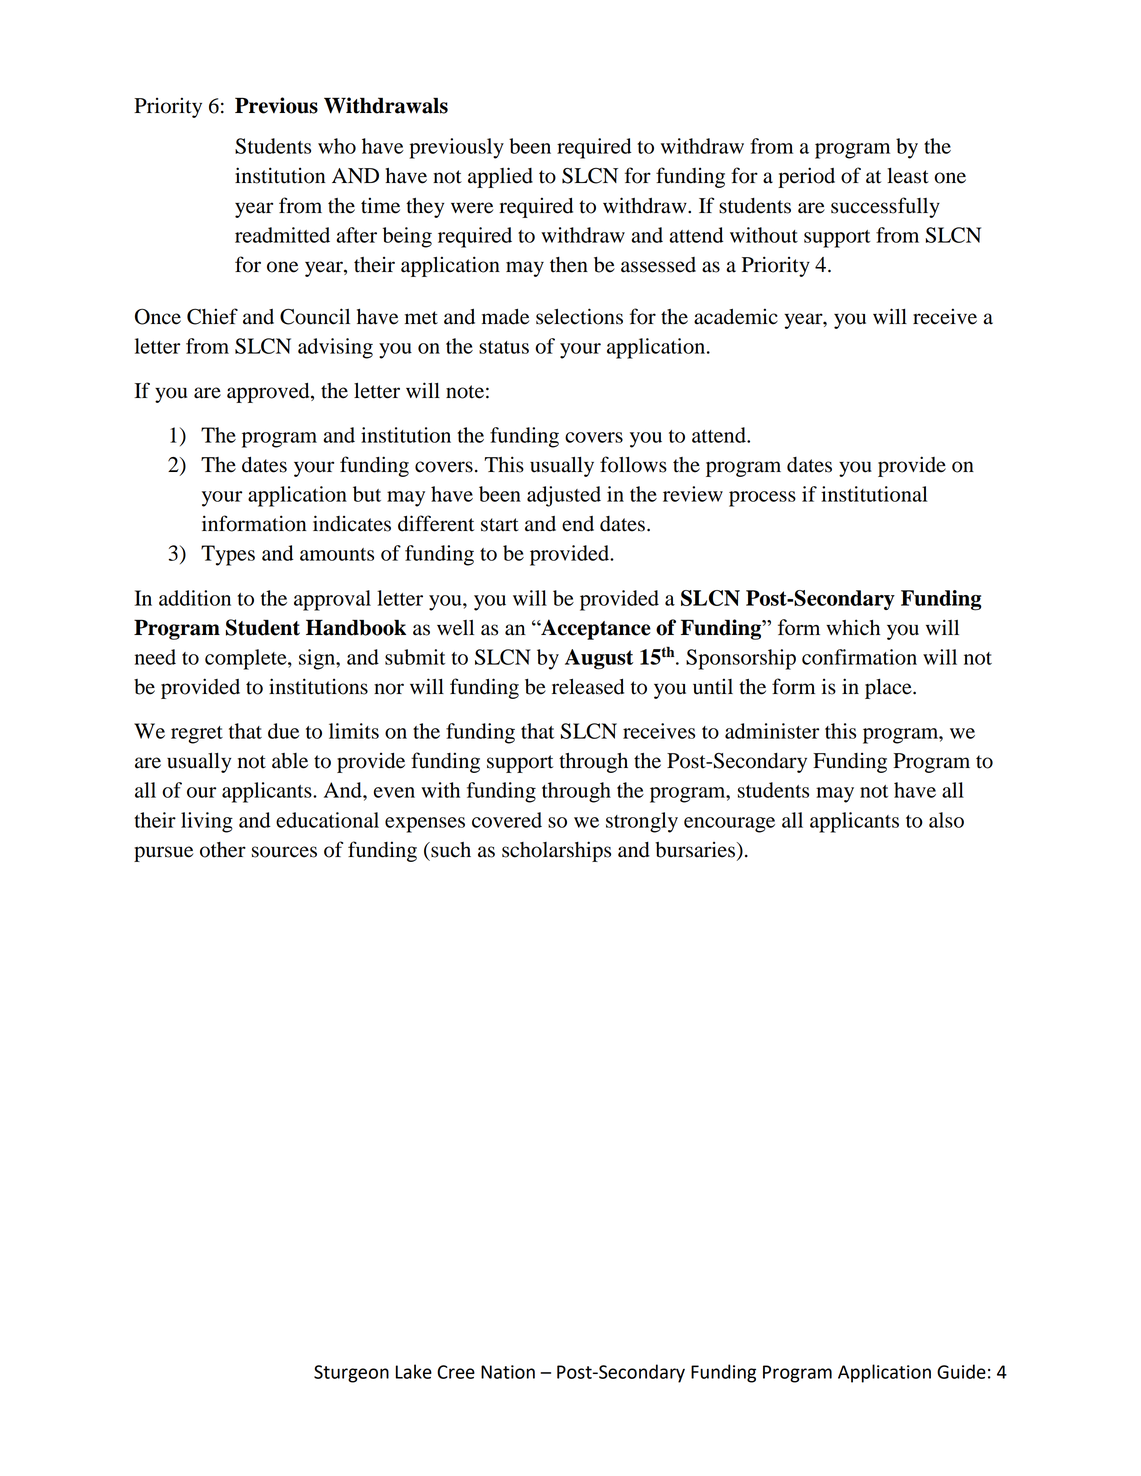 The height and width of the screenshot is (1476, 1141). I want to click on covered, so click(507, 820).
